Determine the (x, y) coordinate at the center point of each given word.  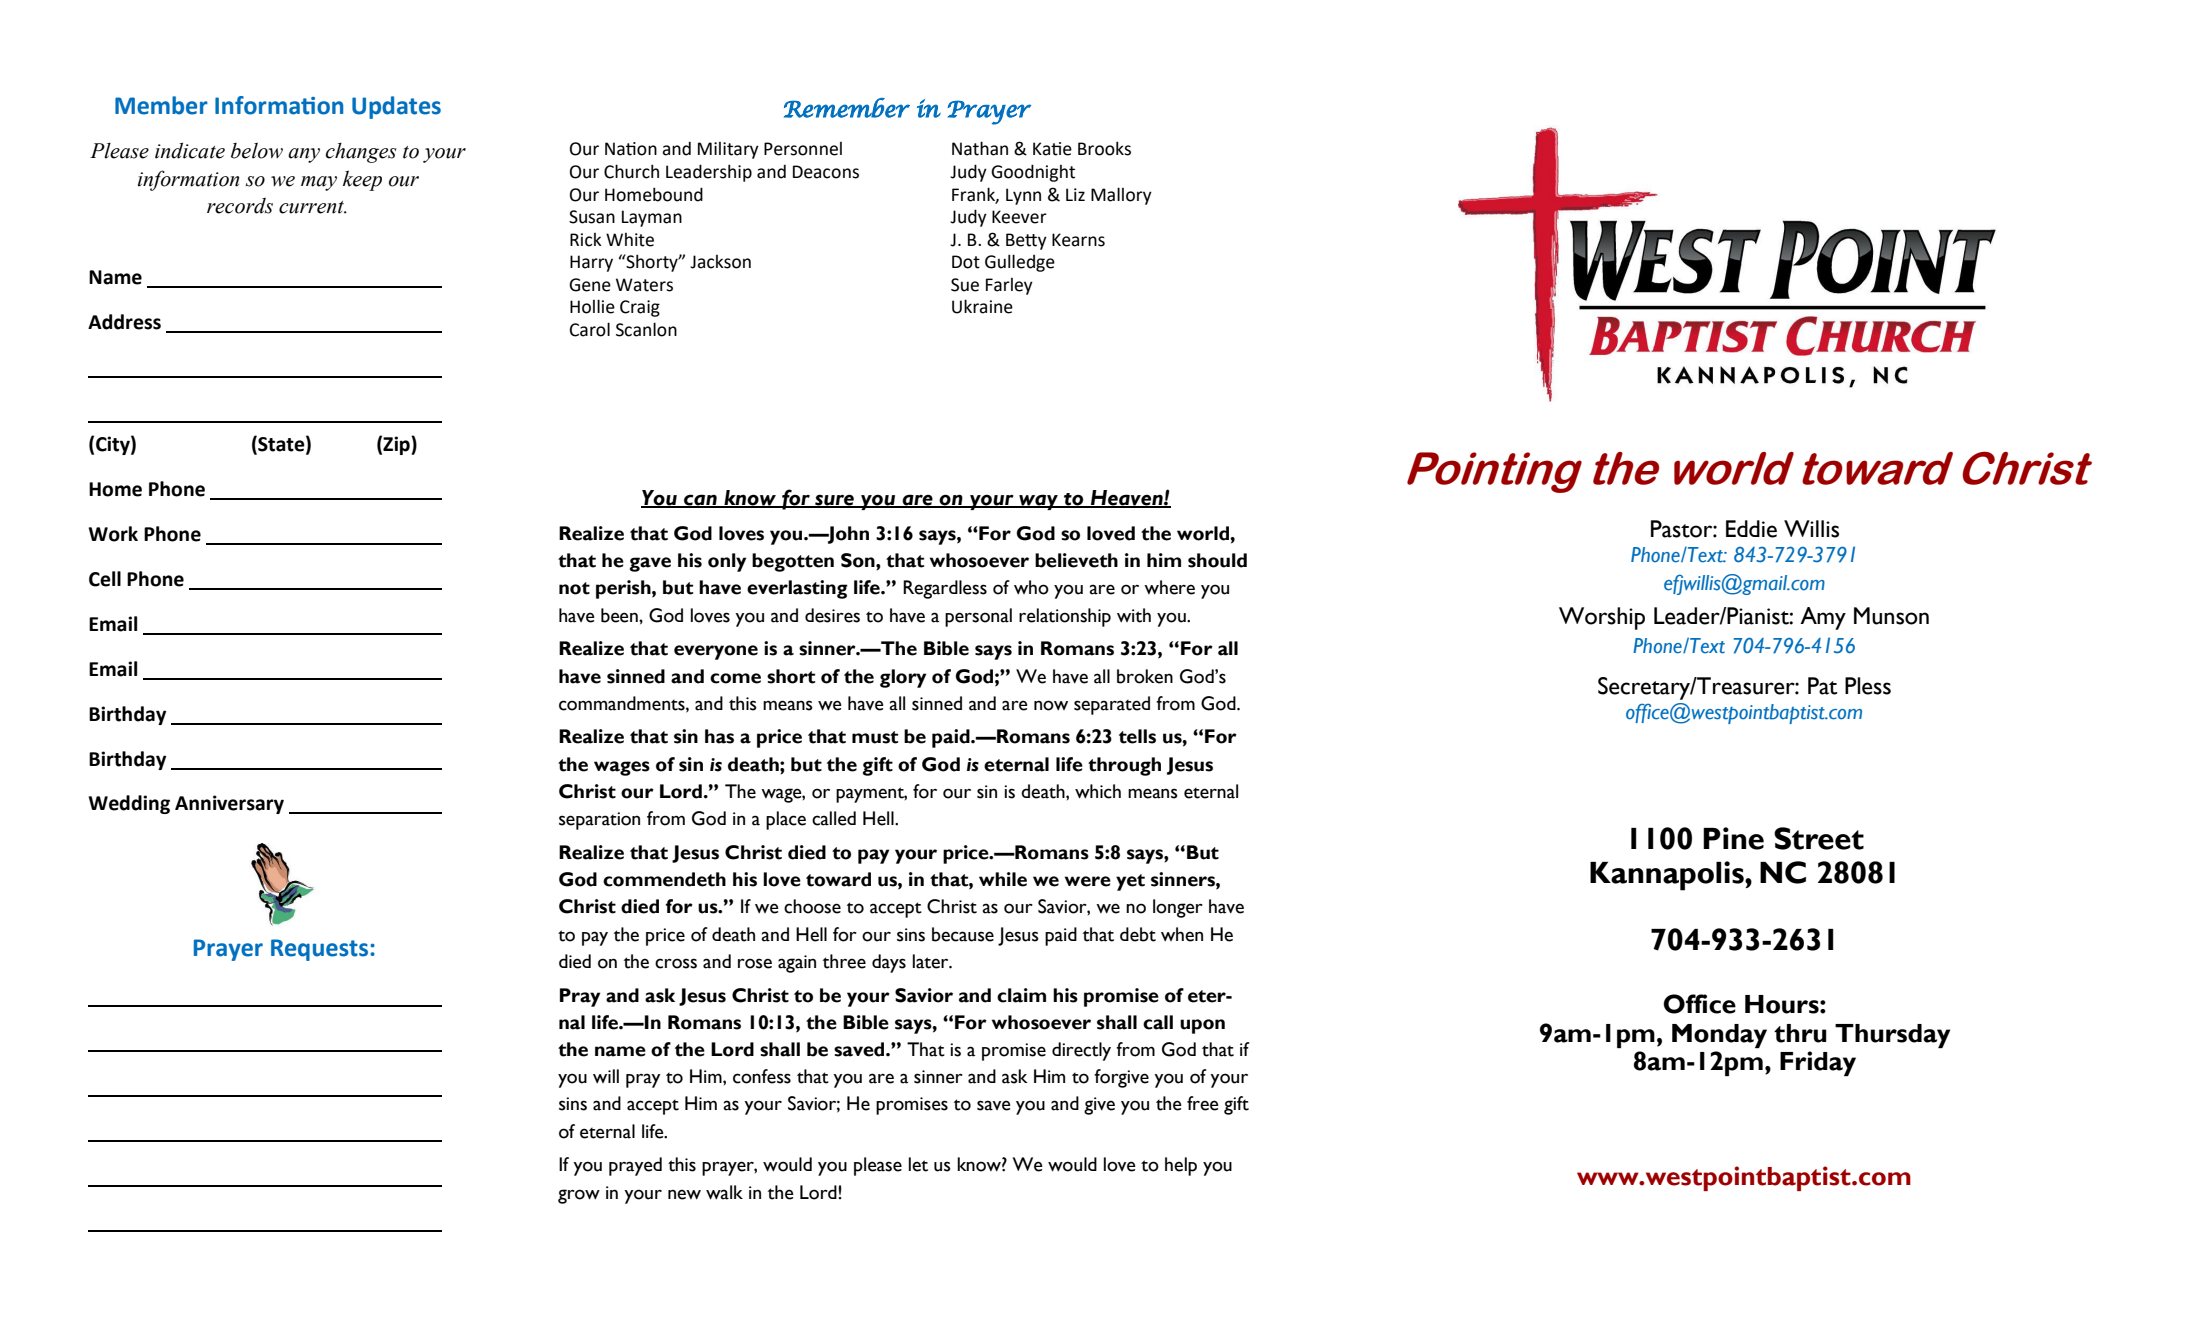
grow (579, 1196)
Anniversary (229, 804)
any (304, 155)
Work (113, 534)
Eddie (1751, 529)
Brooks (1104, 148)
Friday (1818, 1063)
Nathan (980, 148)
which (1098, 791)
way (1038, 502)
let (918, 1164)
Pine (1733, 838)
